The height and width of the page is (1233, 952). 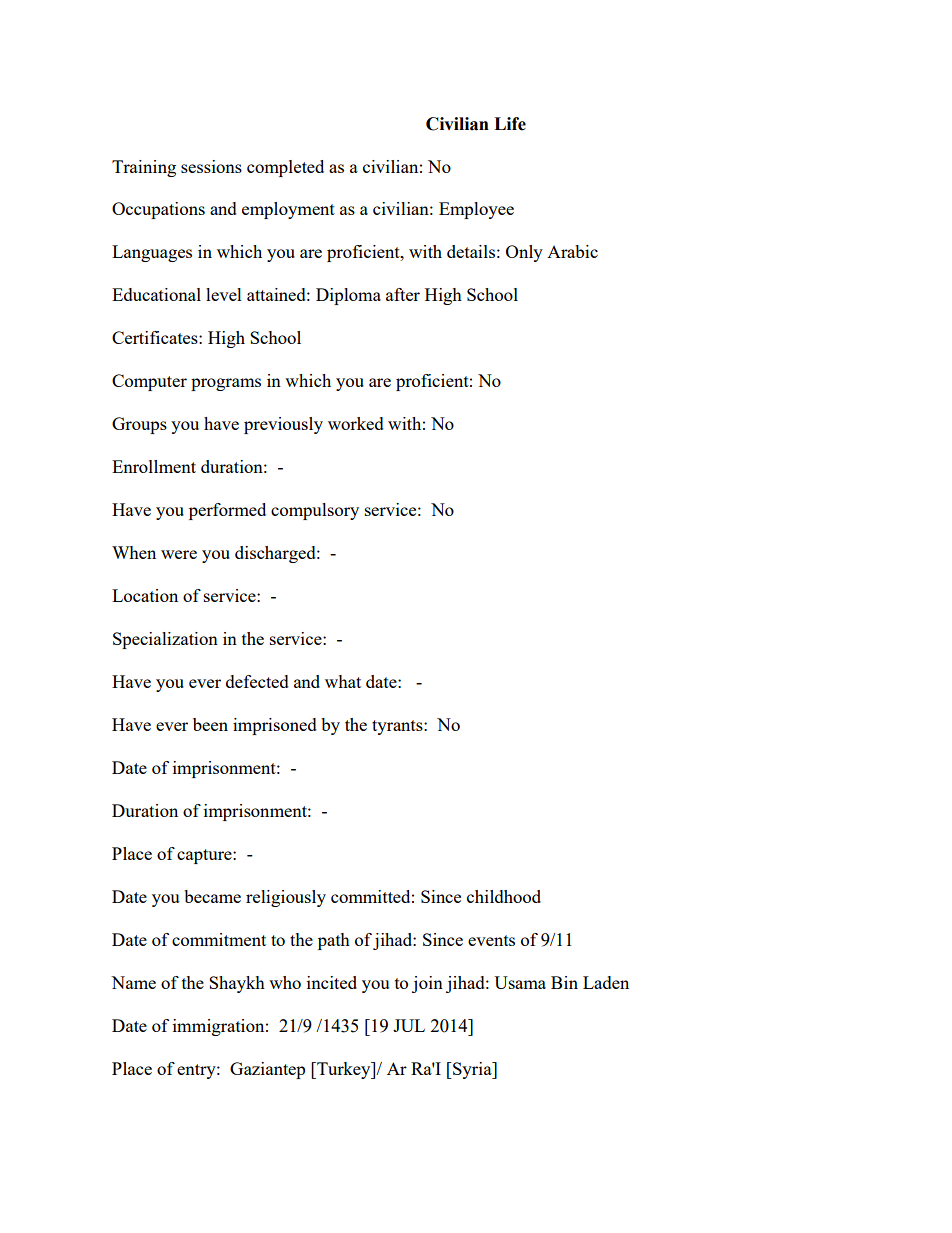 I want to click on Bin, so click(x=564, y=982).
